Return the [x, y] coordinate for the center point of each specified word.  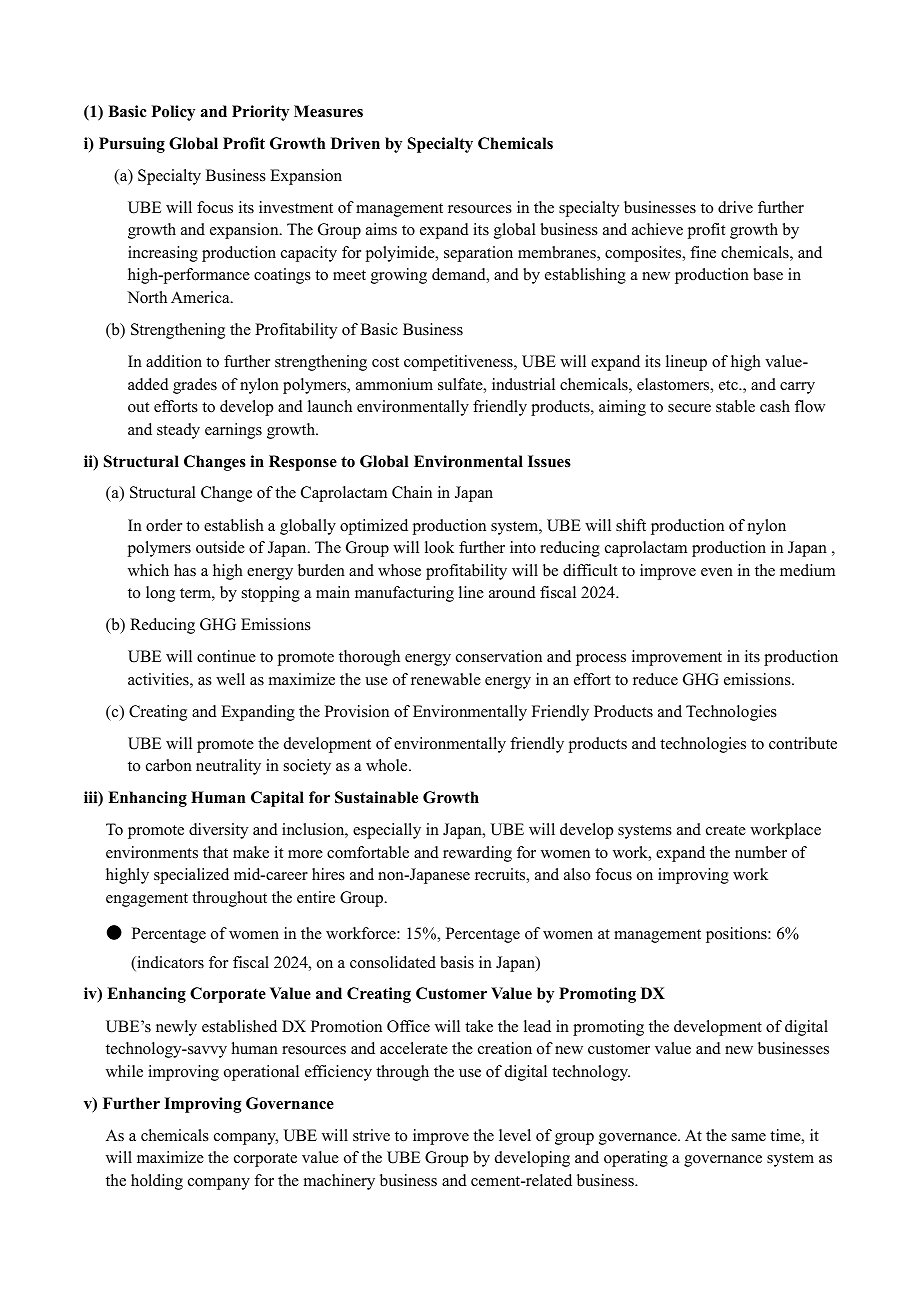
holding [157, 1182]
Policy [173, 113]
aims [381, 229]
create [726, 830]
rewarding [477, 854]
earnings [233, 431]
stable [735, 406]
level [515, 1135]
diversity [218, 831]
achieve [657, 229]
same [749, 1137]
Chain [412, 492]
